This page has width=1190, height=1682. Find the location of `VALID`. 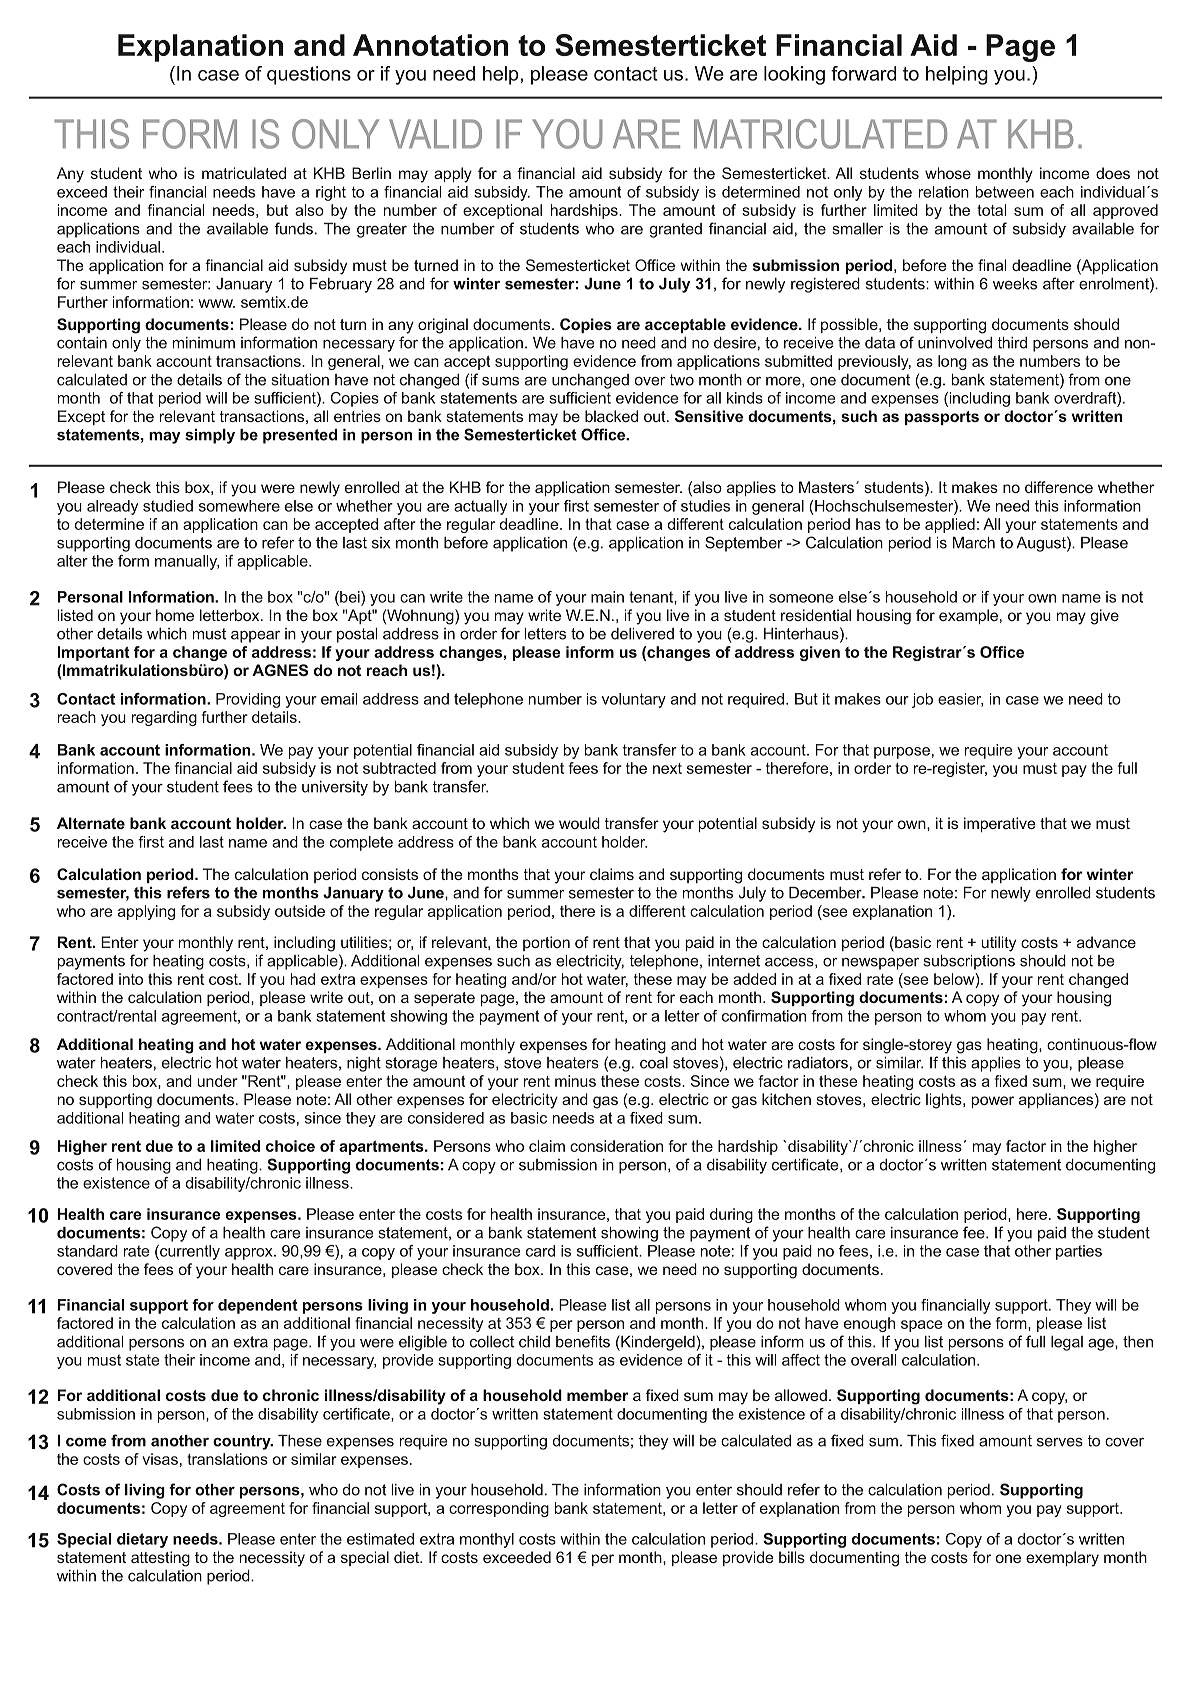

VALID is located at coordinates (435, 133).
